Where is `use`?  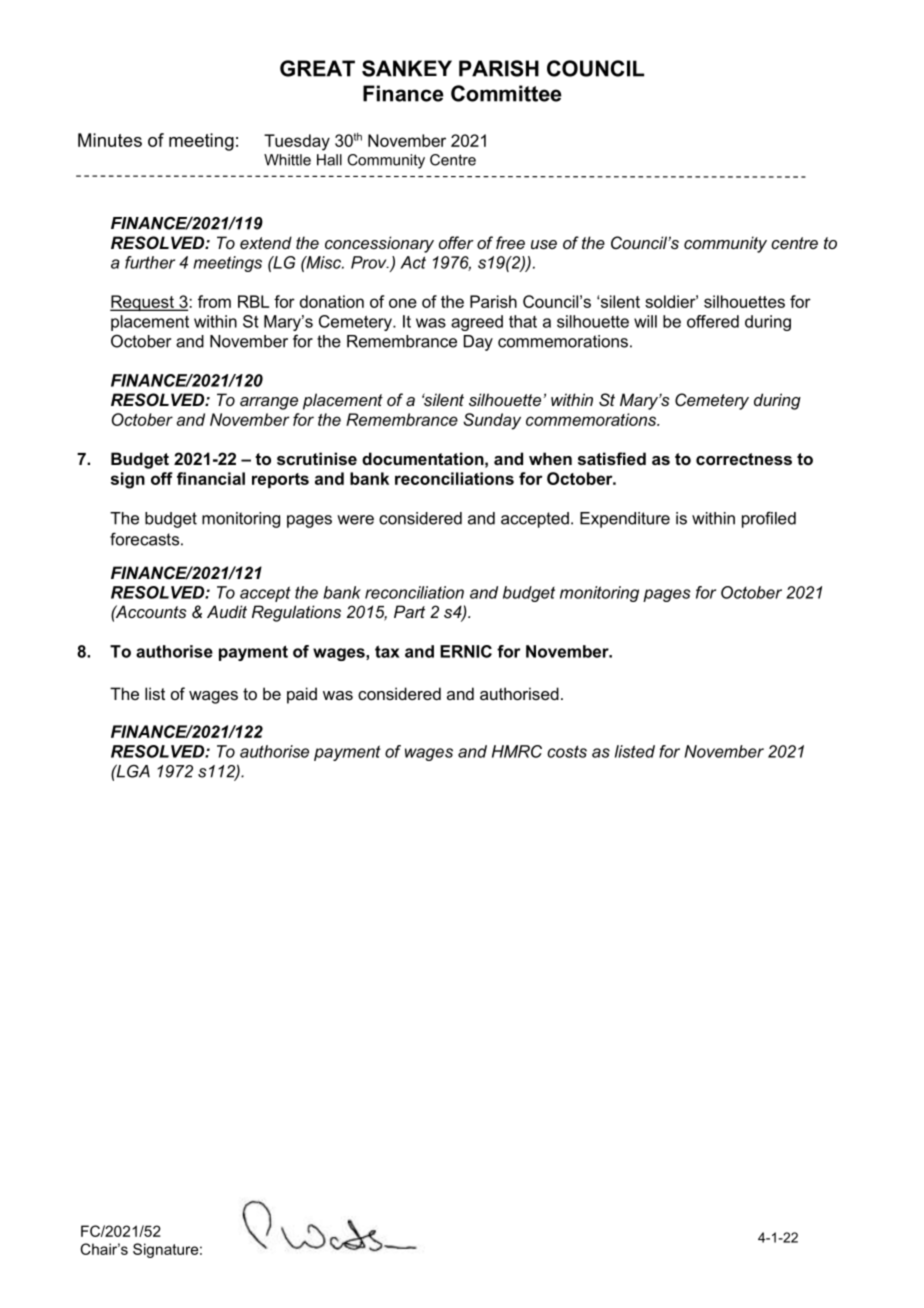
use is located at coordinates (544, 244).
